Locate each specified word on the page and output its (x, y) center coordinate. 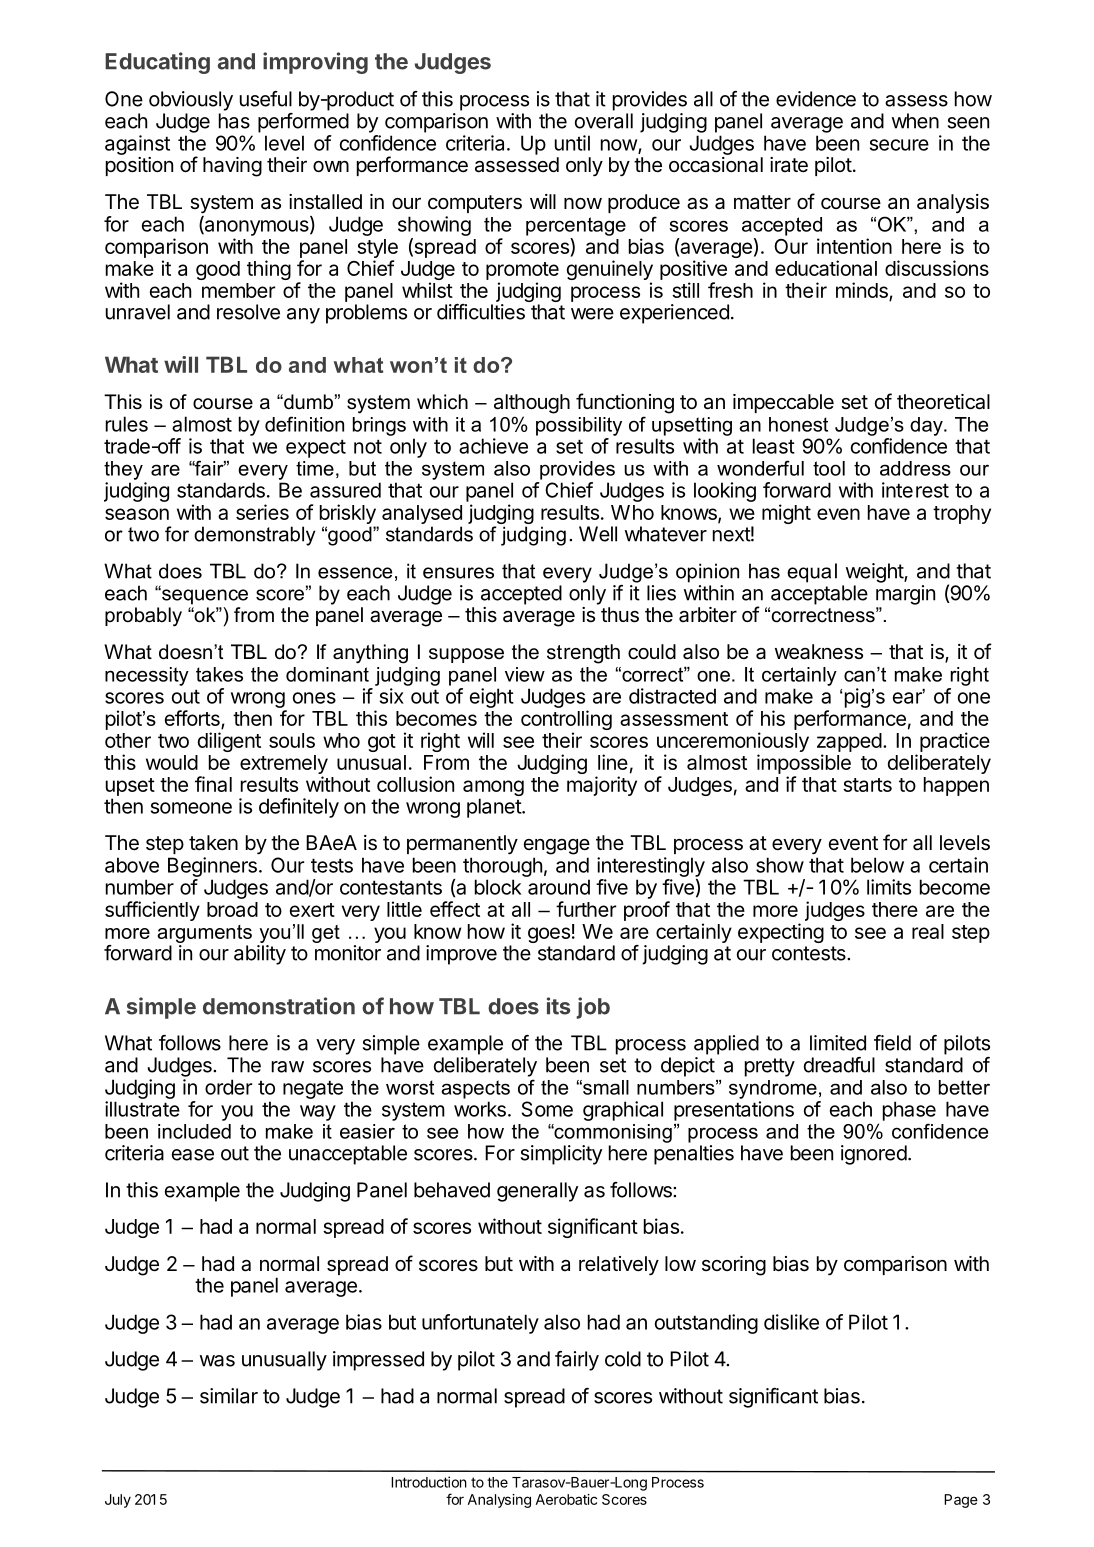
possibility (579, 426)
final (213, 784)
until (572, 143)
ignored (874, 1155)
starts (867, 785)
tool (829, 468)
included (194, 1131)
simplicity (561, 1155)
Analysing (499, 1501)
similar (229, 1396)
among (493, 789)
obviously (191, 101)
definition (304, 424)
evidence (816, 99)
